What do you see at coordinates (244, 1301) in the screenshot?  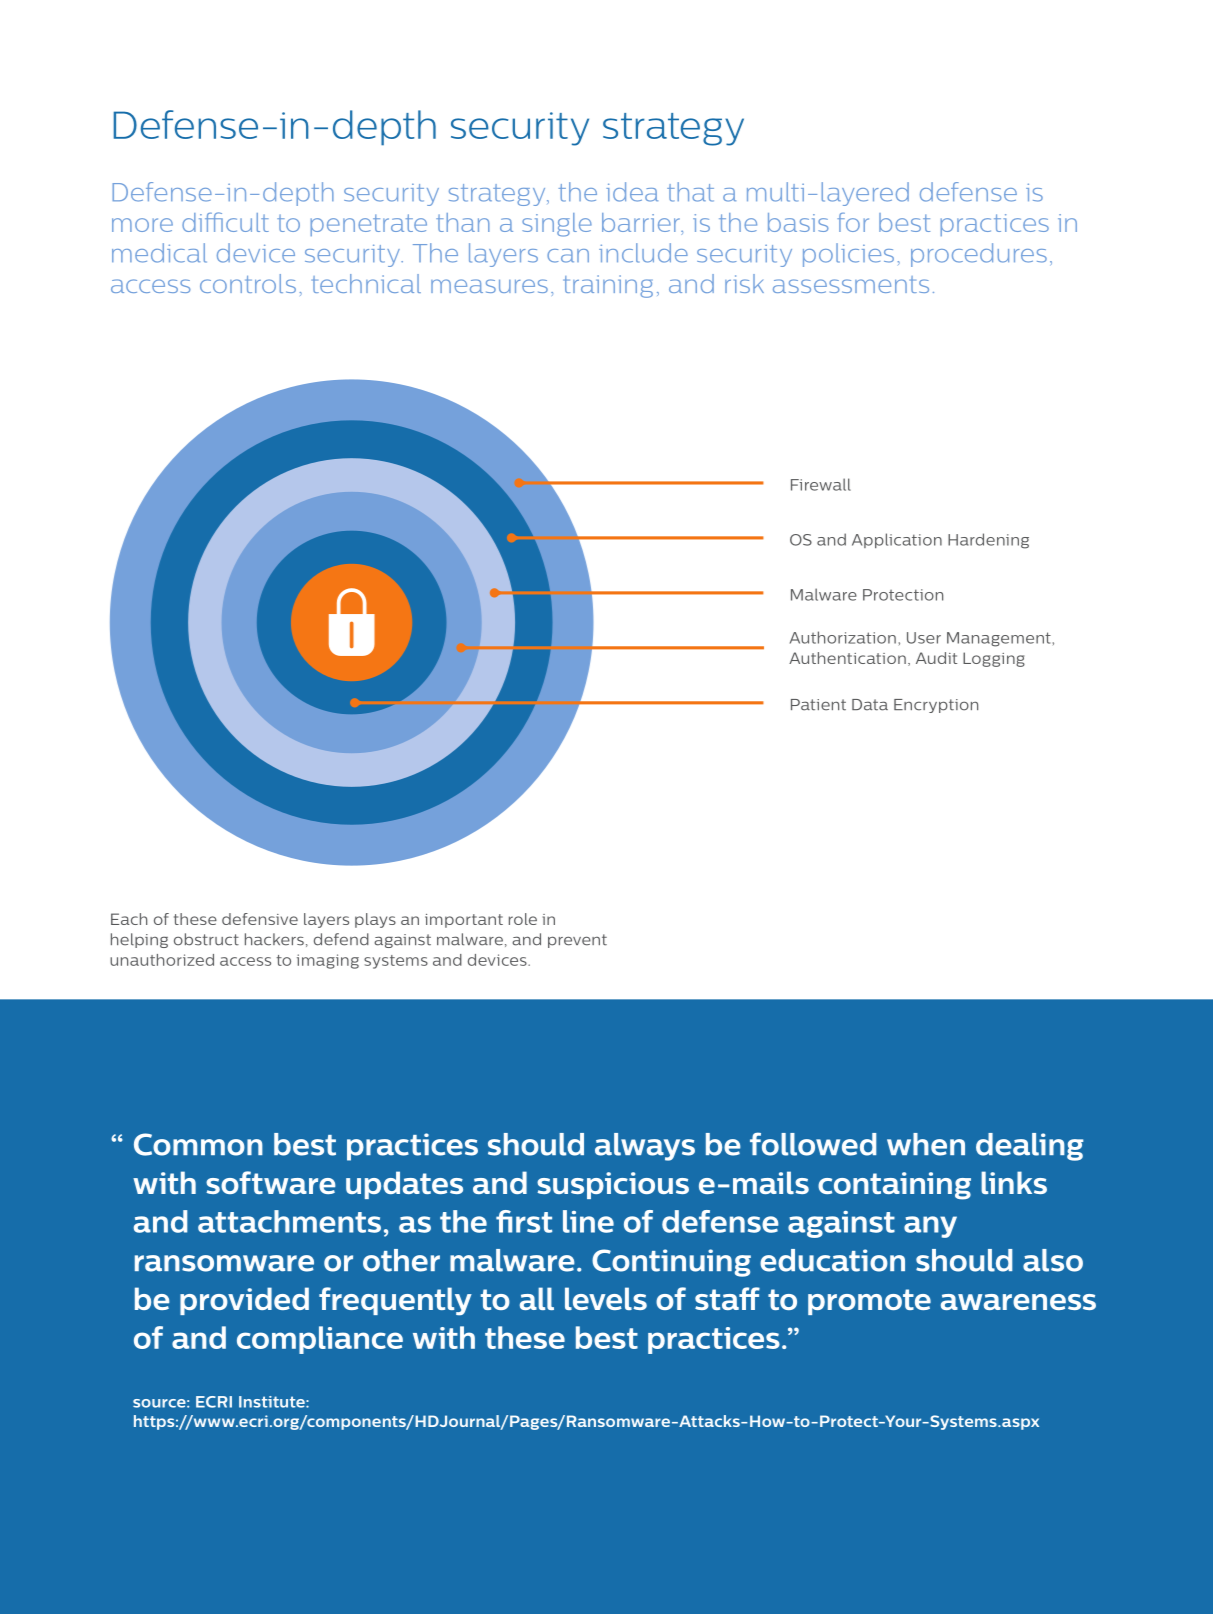 I see `provided` at bounding box center [244, 1301].
